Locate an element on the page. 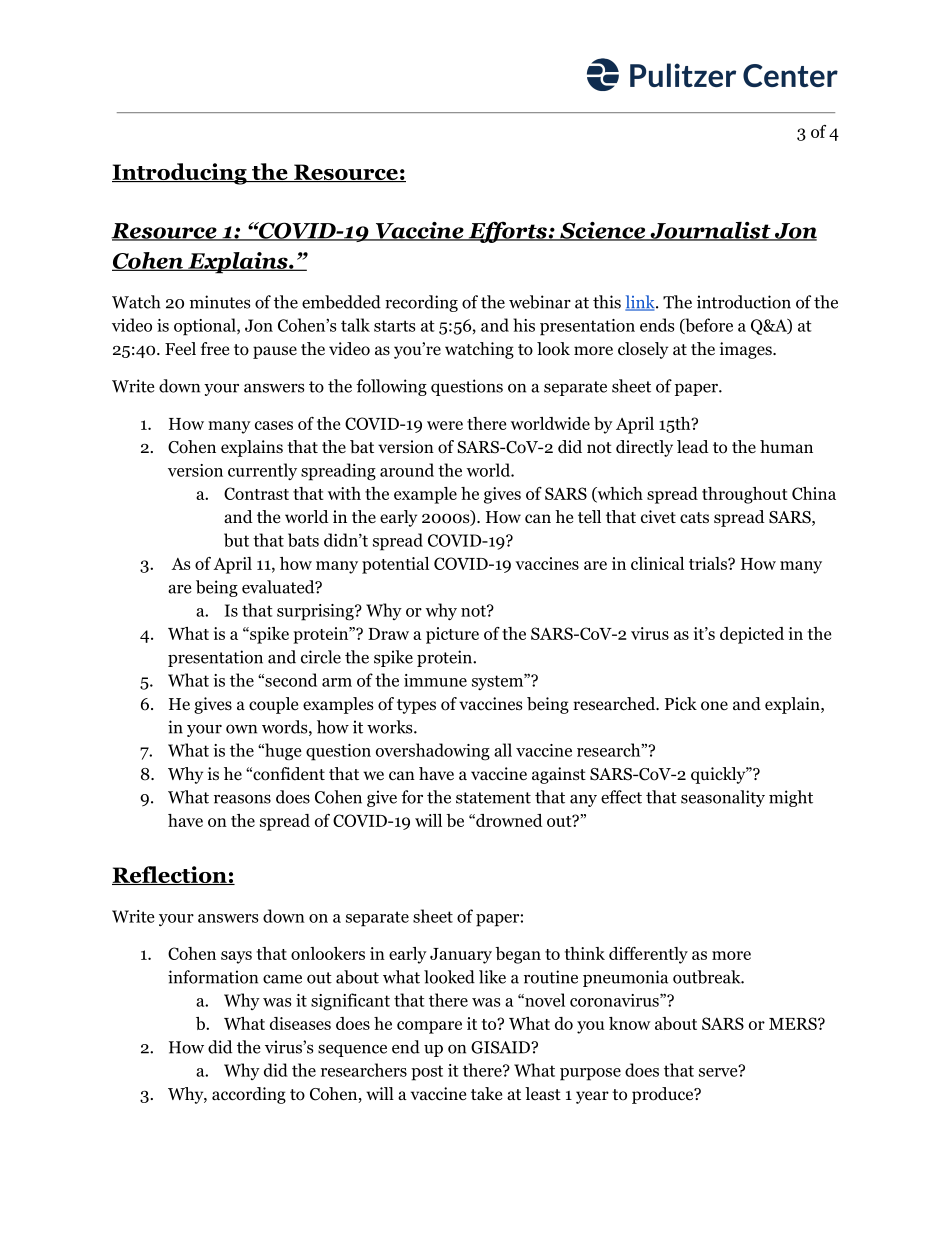  picture is located at coordinates (452, 635).
